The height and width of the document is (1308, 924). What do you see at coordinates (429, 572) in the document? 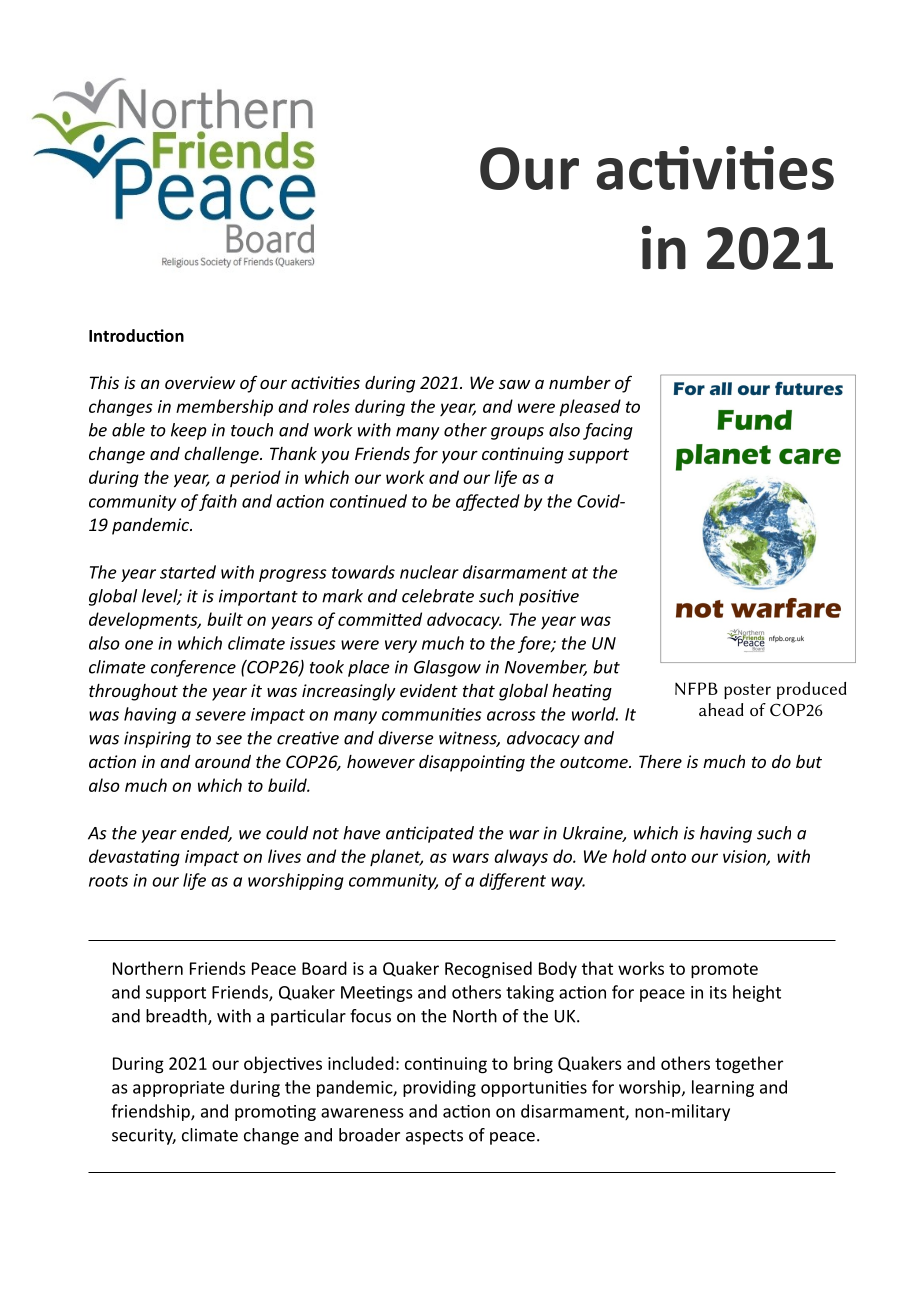
I see `nuclear` at bounding box center [429, 572].
